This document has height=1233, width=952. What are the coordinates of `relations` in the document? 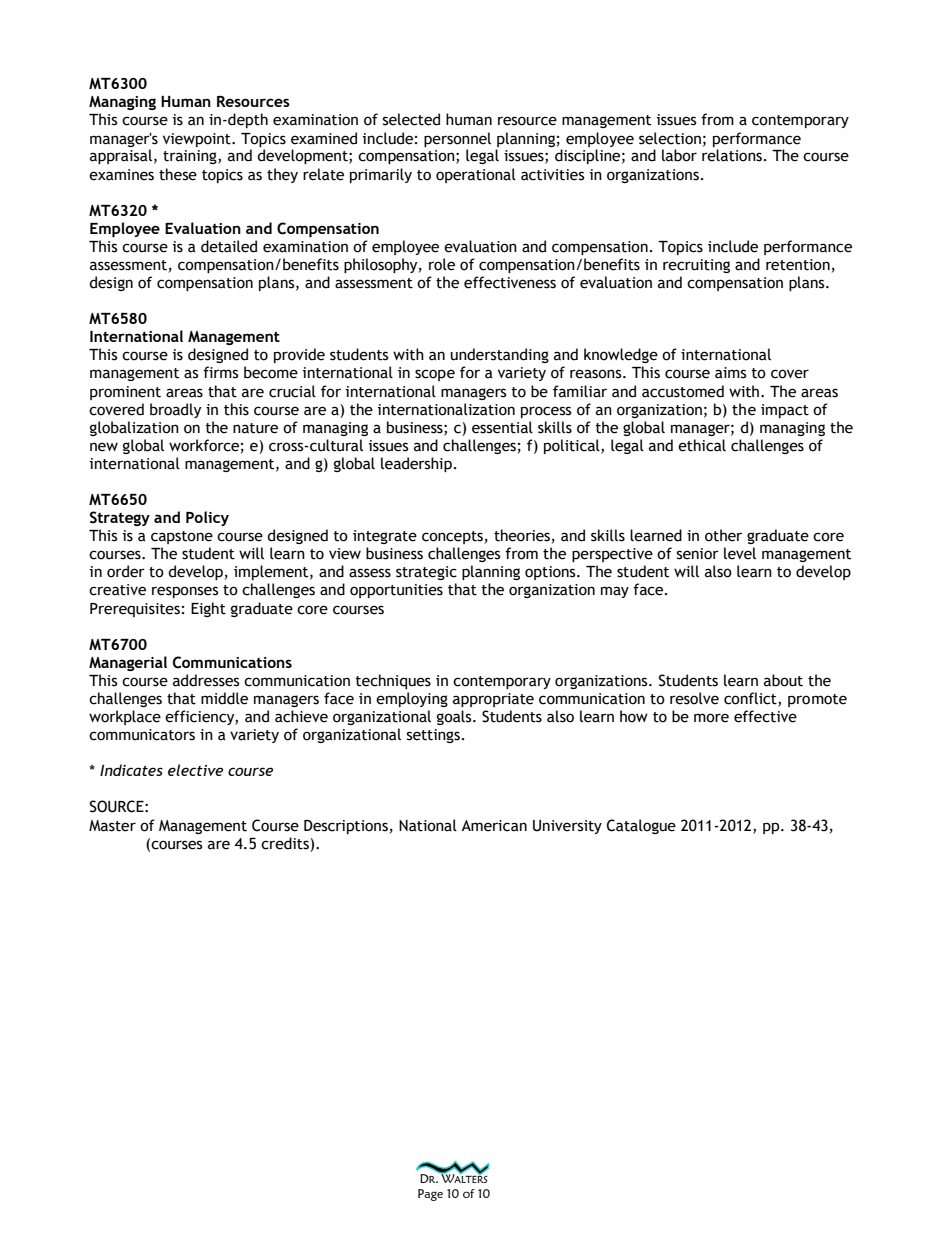 It's located at (732, 155).
